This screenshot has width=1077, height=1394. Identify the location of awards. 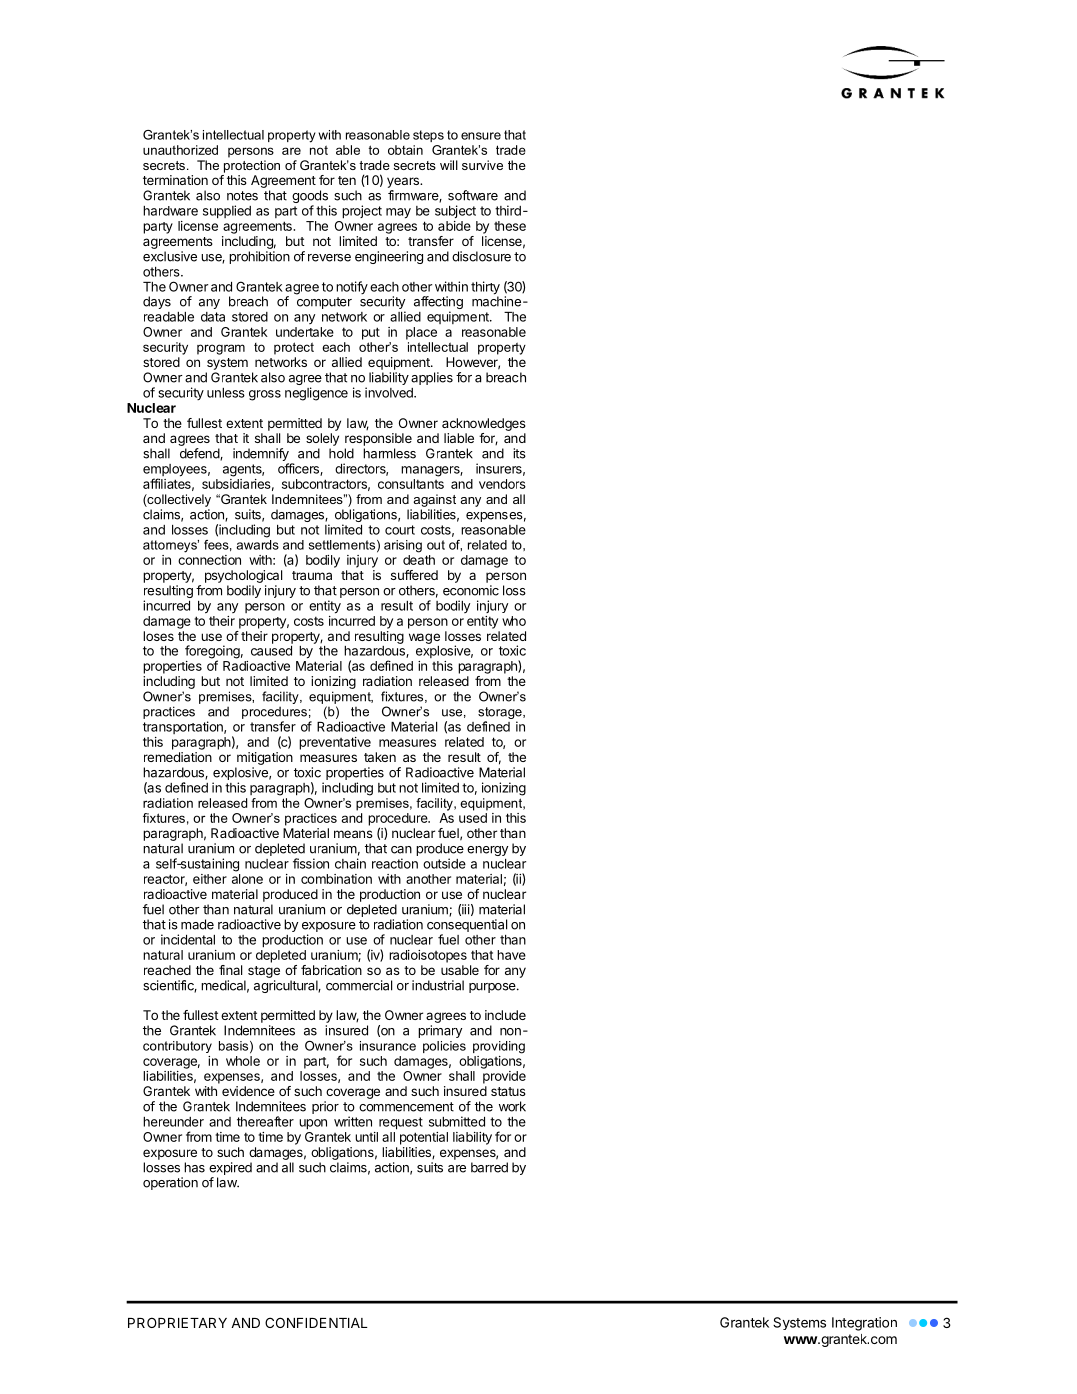
(257, 543).
